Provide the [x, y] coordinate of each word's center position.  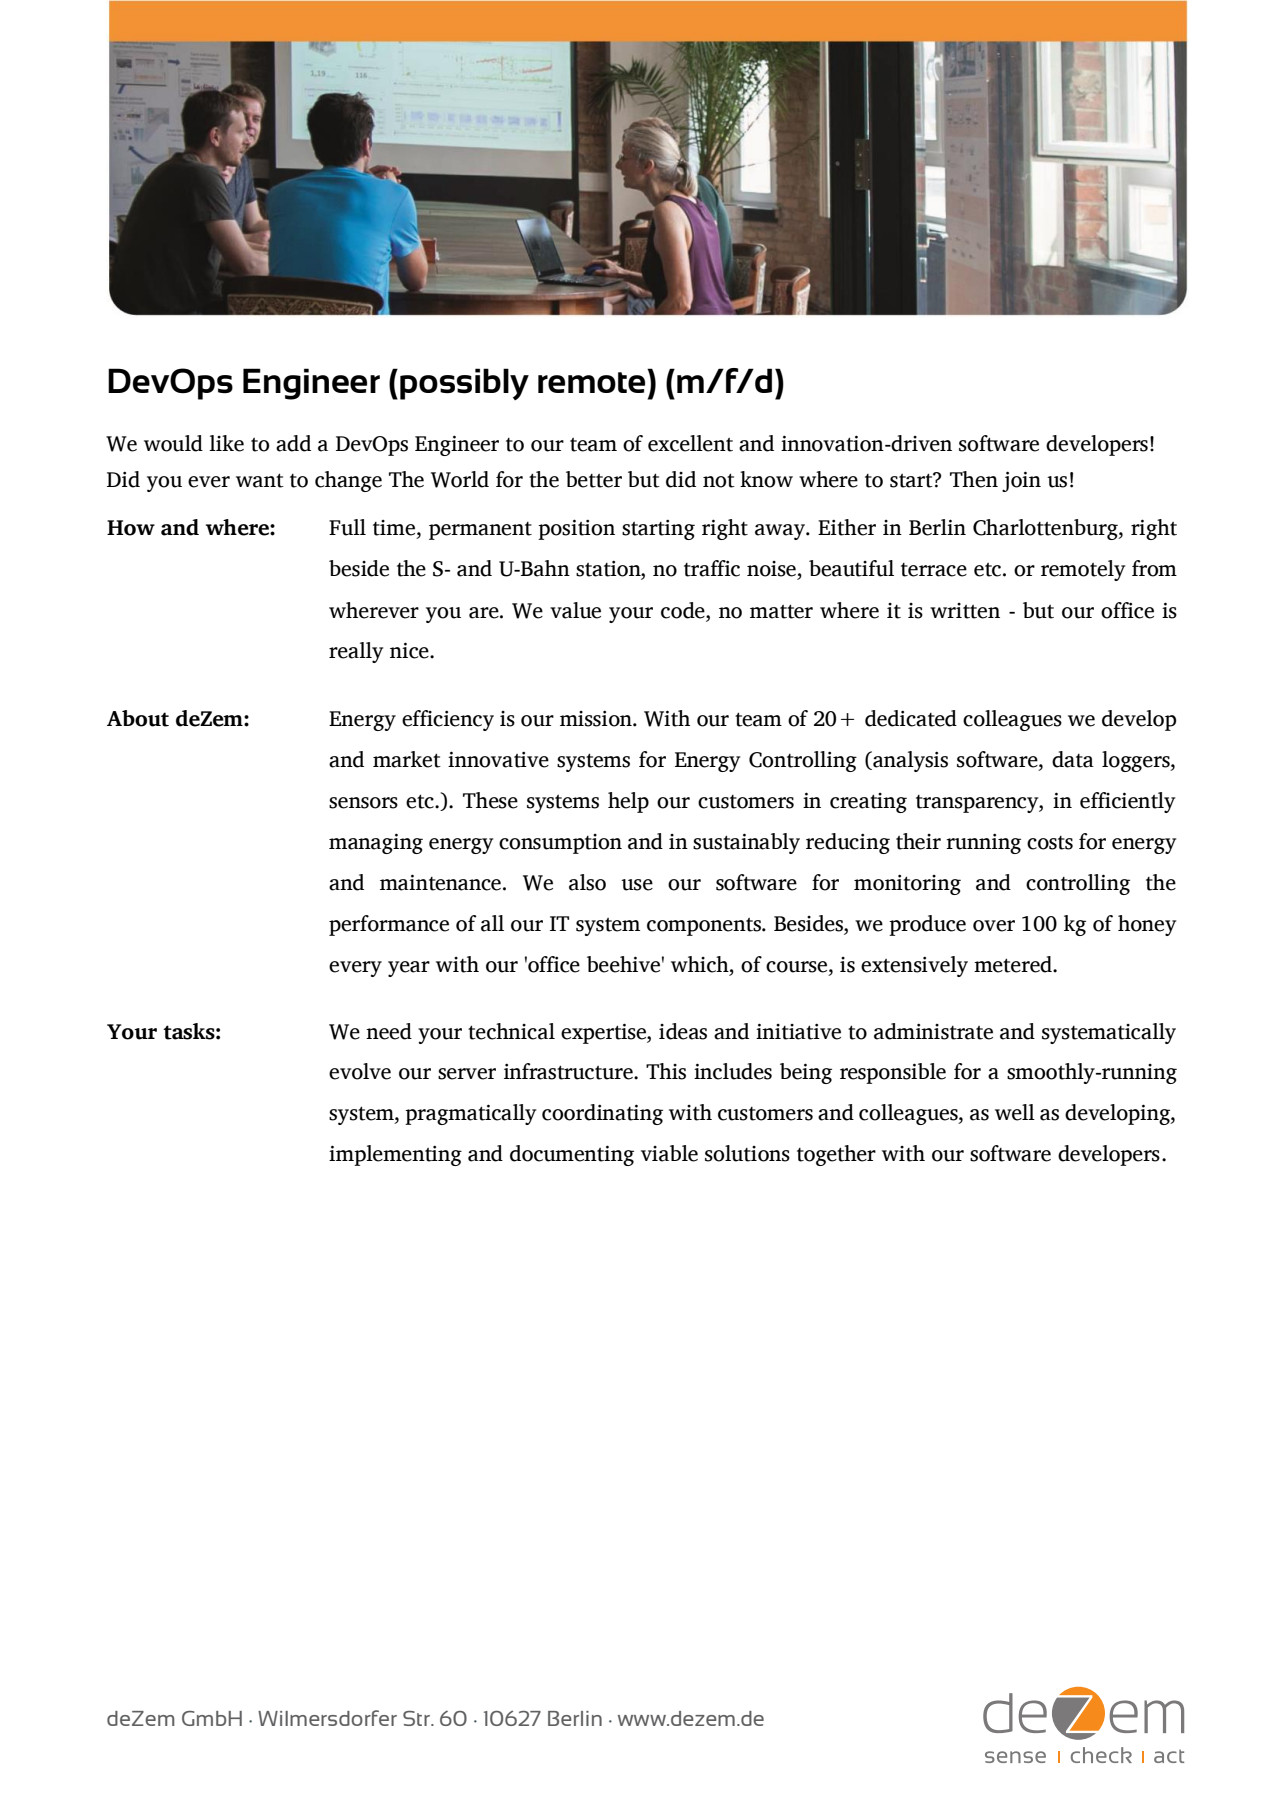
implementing [395, 1155]
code [684, 610]
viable [669, 1153]
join [1021, 481]
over [994, 926]
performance [389, 925]
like [226, 443]
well [1015, 1112]
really [356, 652]
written [965, 611]
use [637, 885]
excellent [690, 443]
